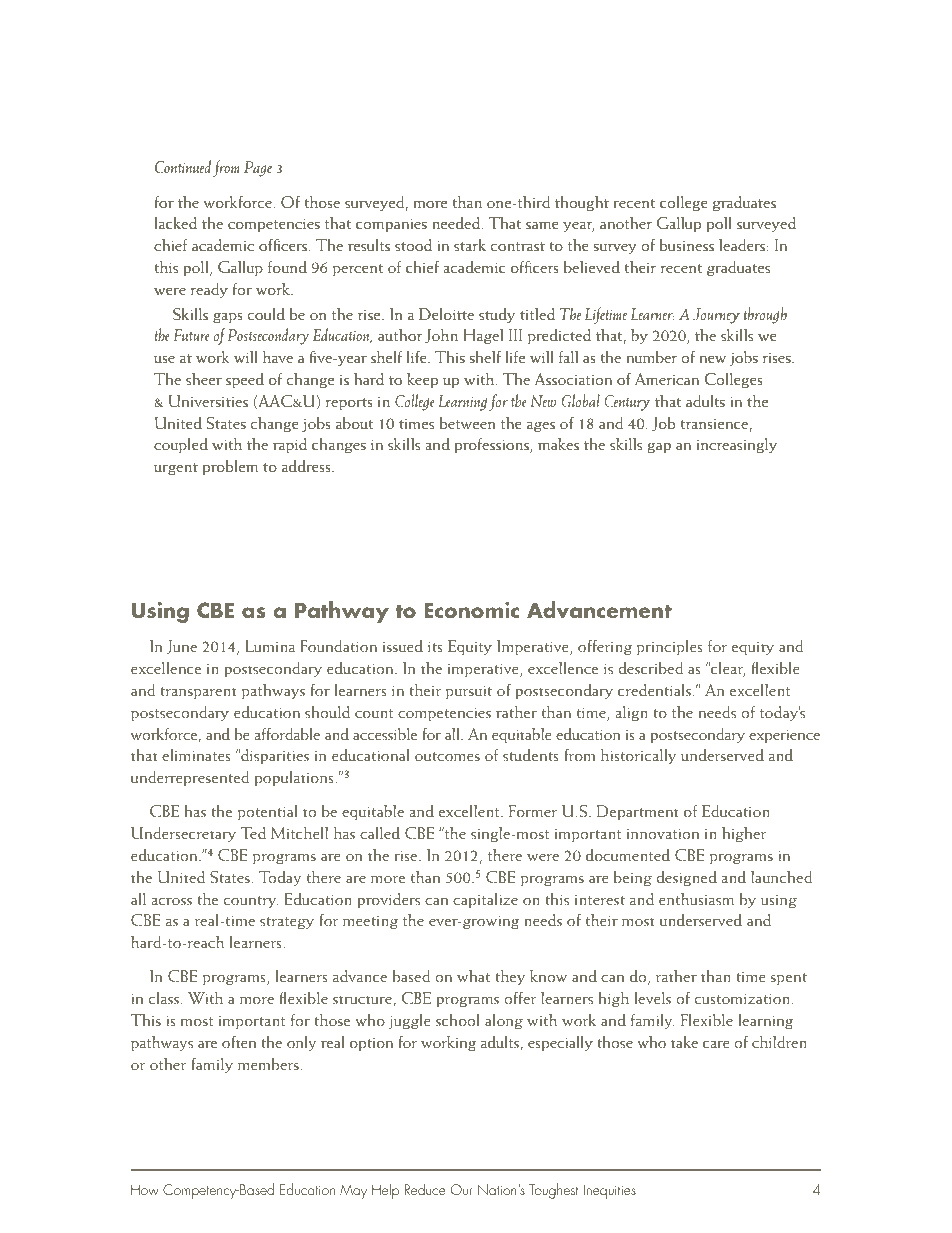 This page has width=952, height=1233. What do you see at coordinates (198, 693) in the page?
I see `transparent` at bounding box center [198, 693].
